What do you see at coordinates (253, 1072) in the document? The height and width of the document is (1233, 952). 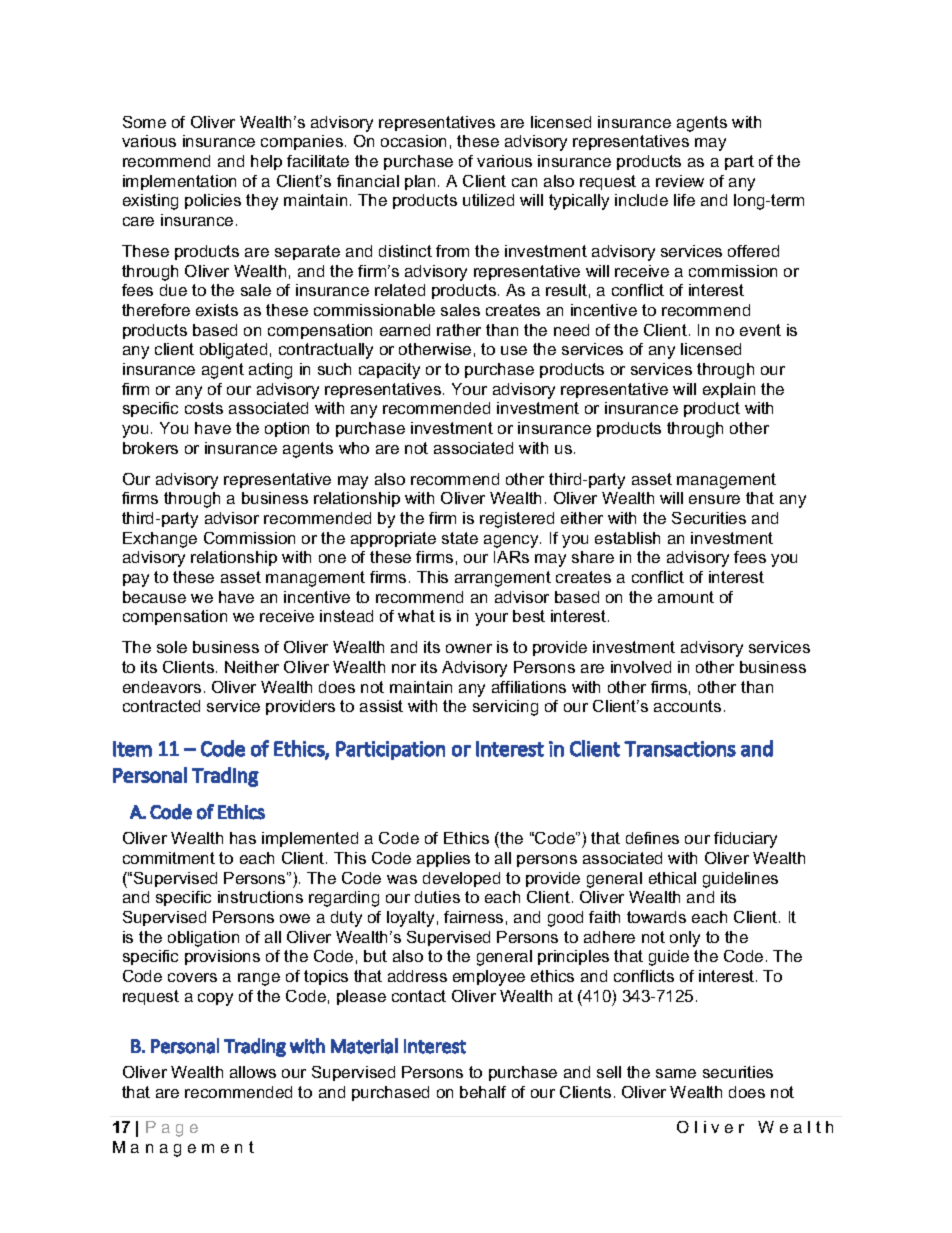 I see `allows` at bounding box center [253, 1072].
